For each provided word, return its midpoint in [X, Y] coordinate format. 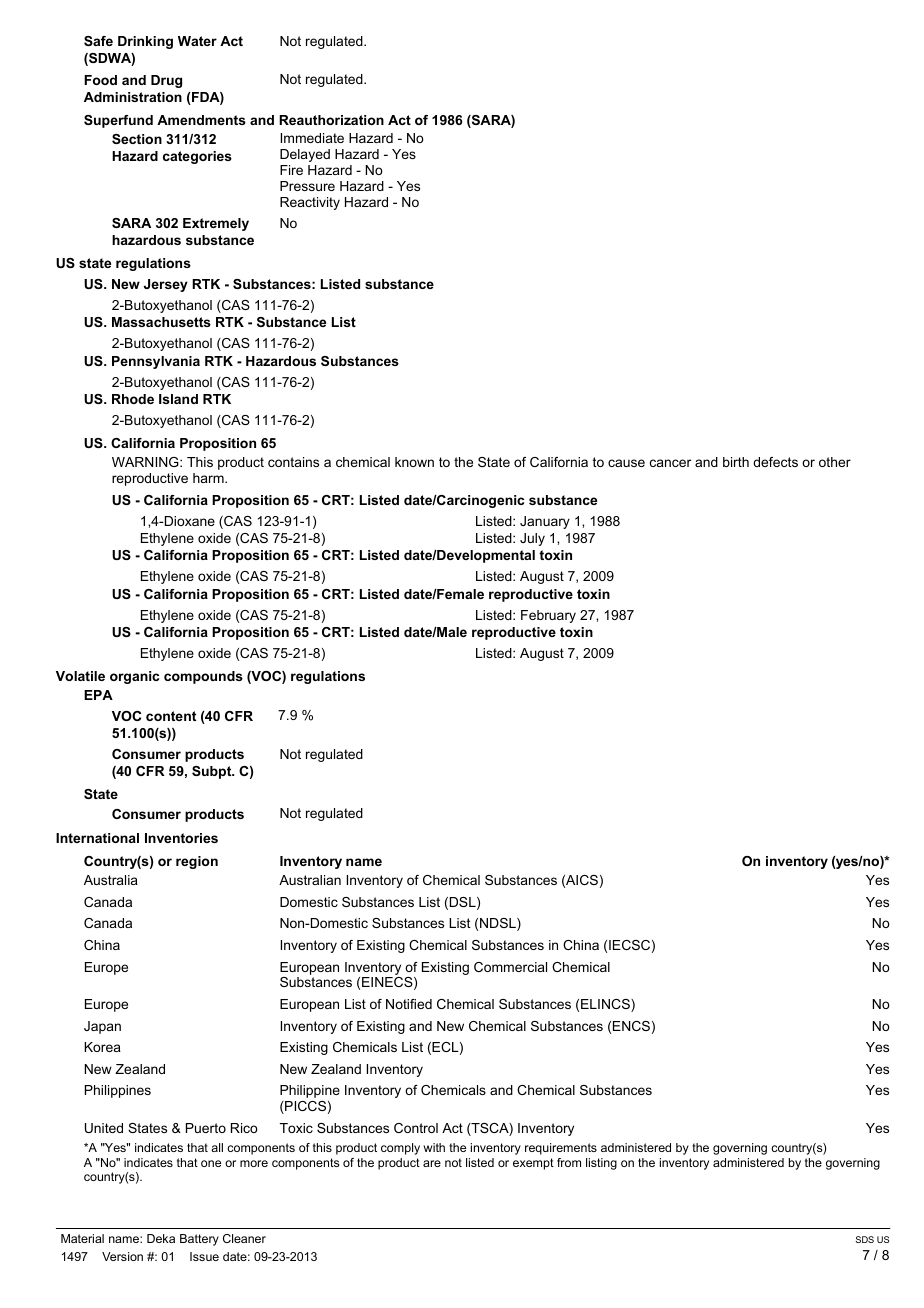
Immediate [312, 138]
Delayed [305, 155]
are [432, 1163]
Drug [166, 81]
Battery [199, 1240]
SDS [865, 1239]
